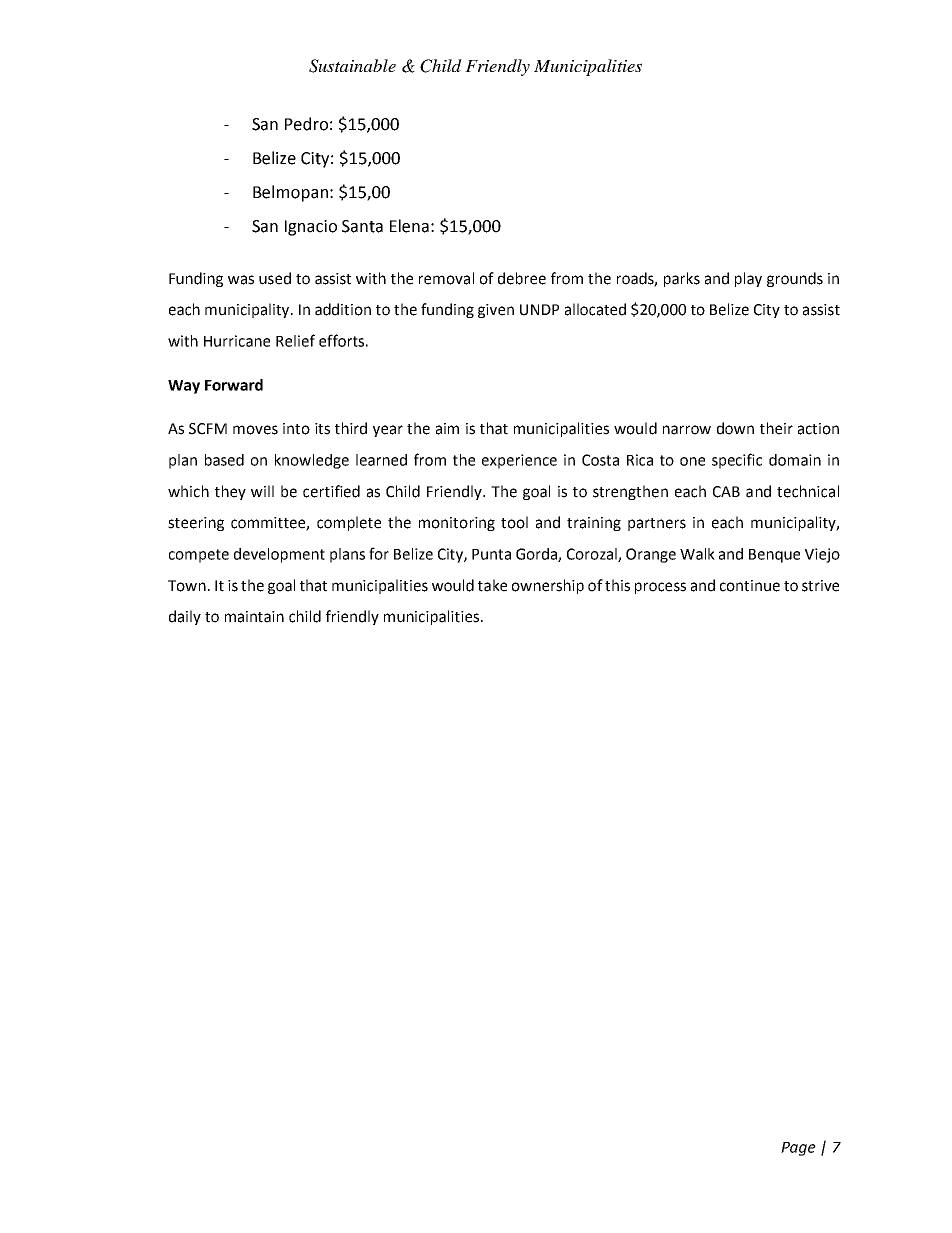  I want to click on Sustainable, so click(352, 66).
